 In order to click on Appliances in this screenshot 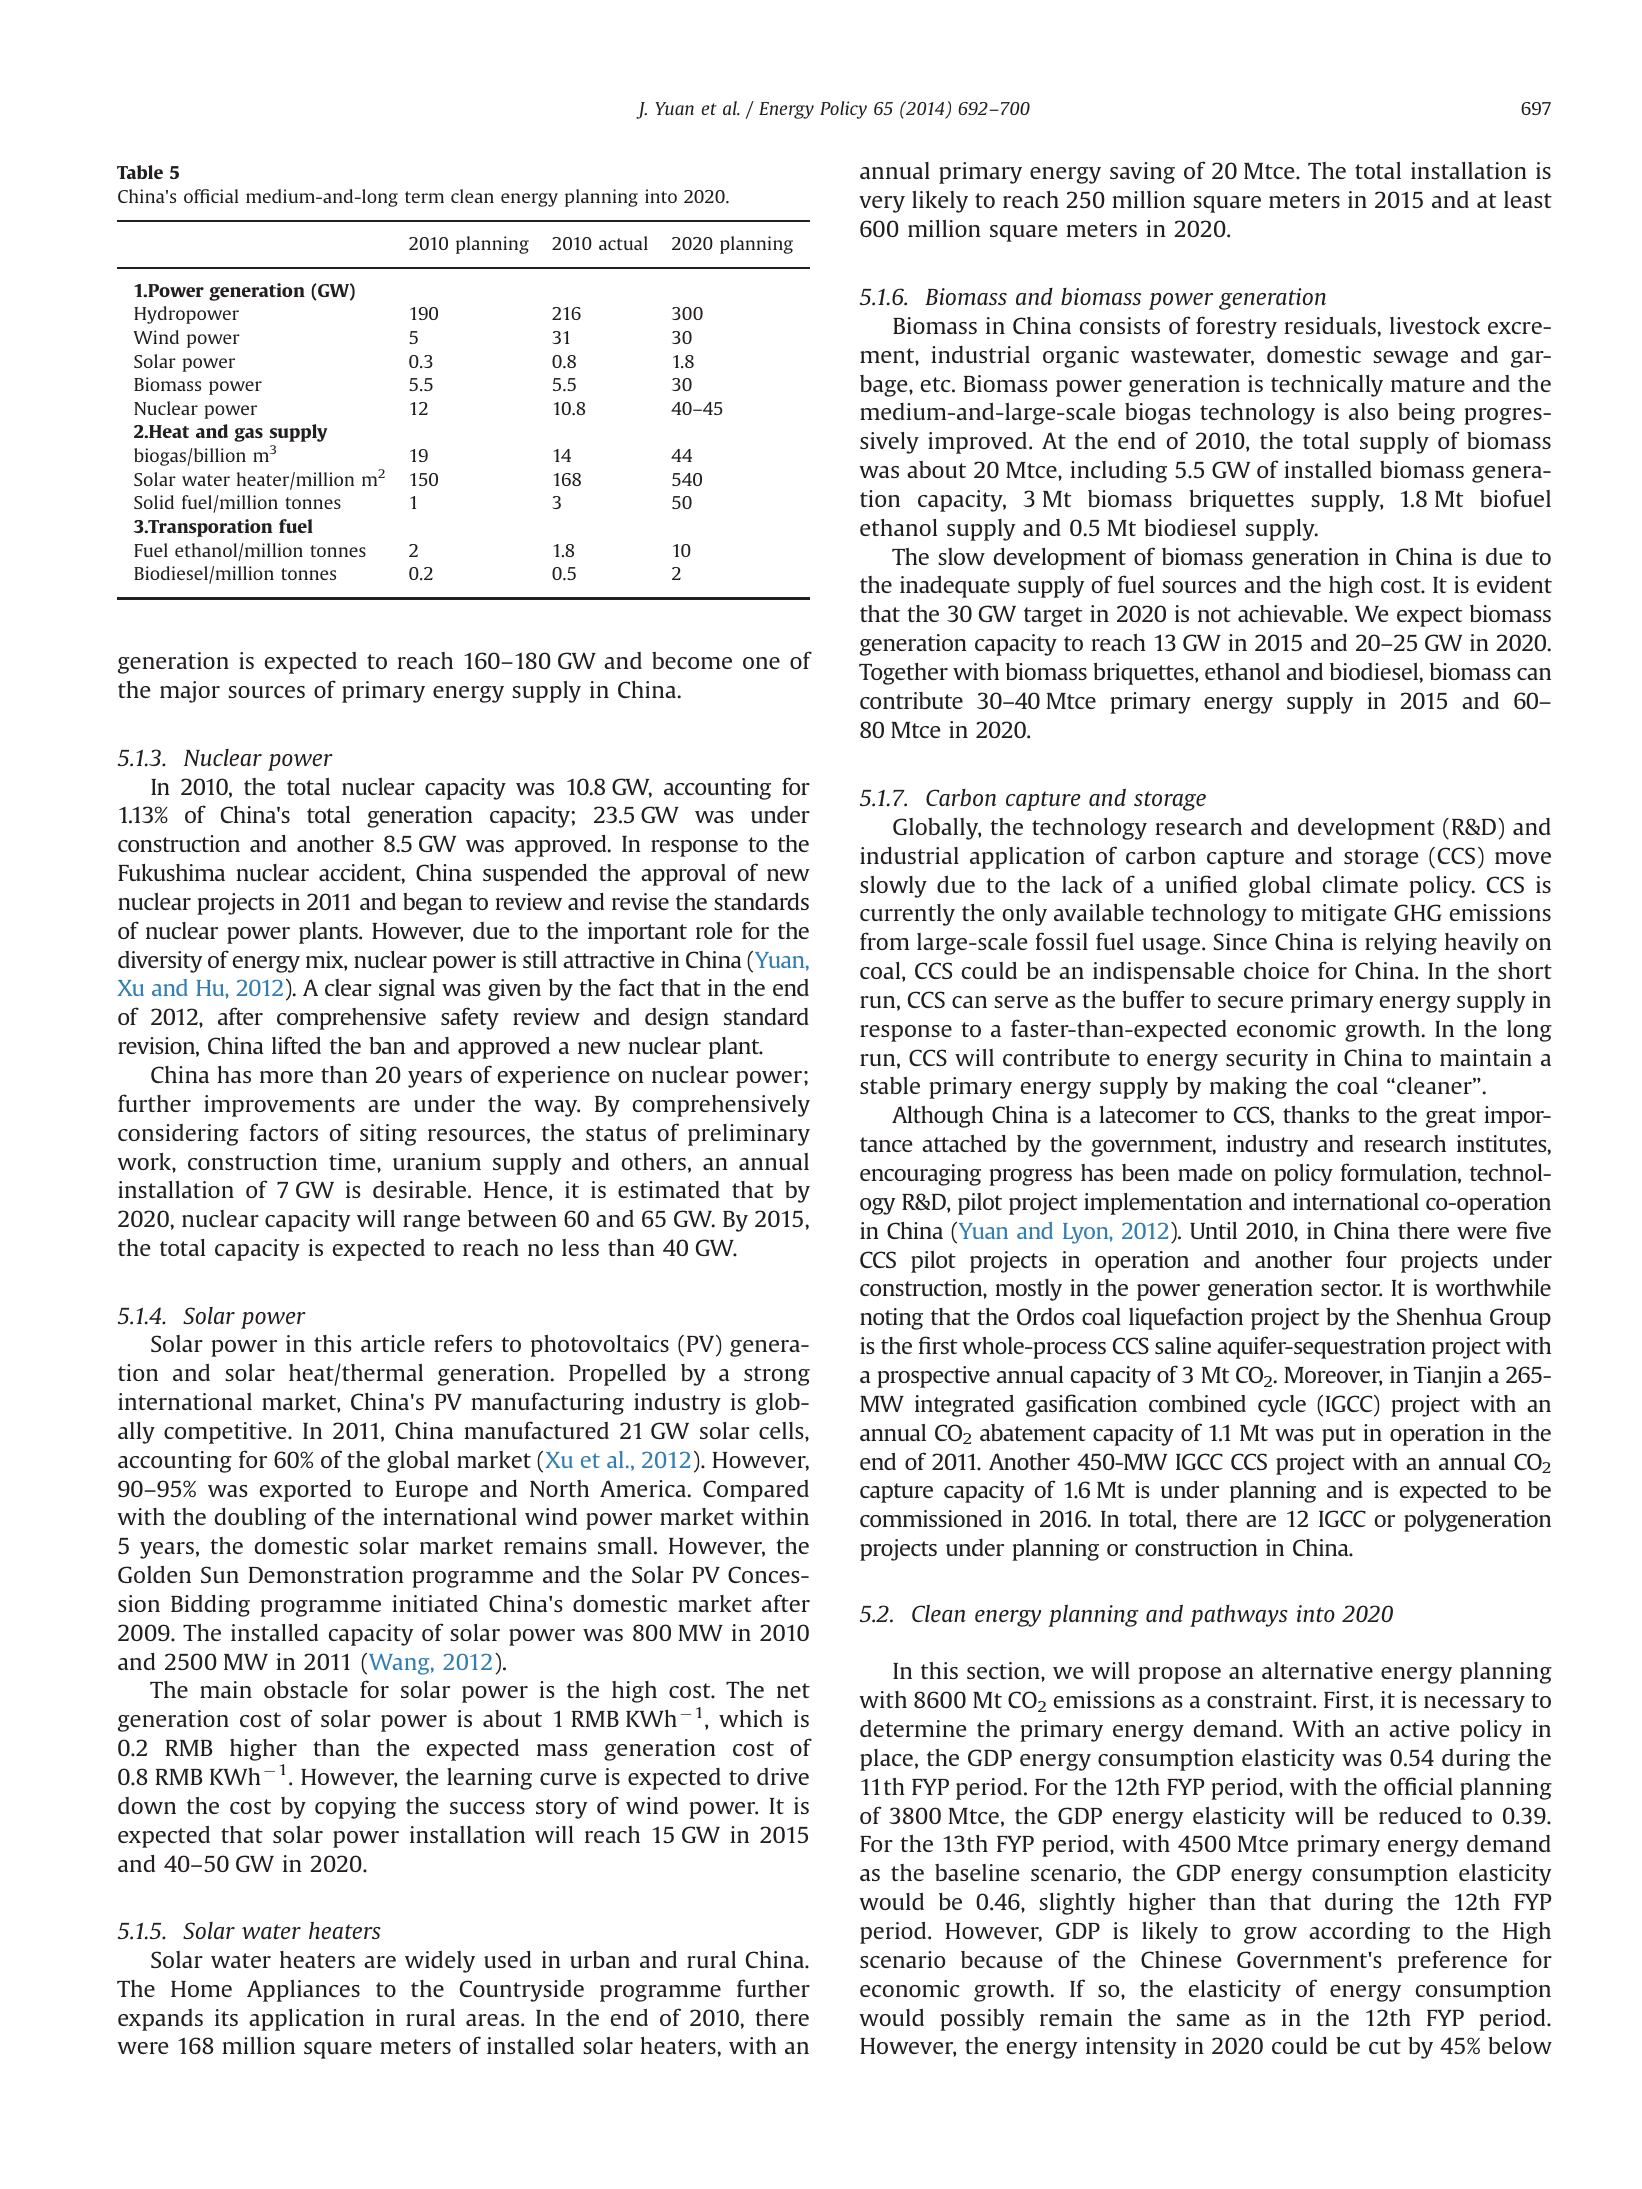, I will do `click(303, 1991)`.
